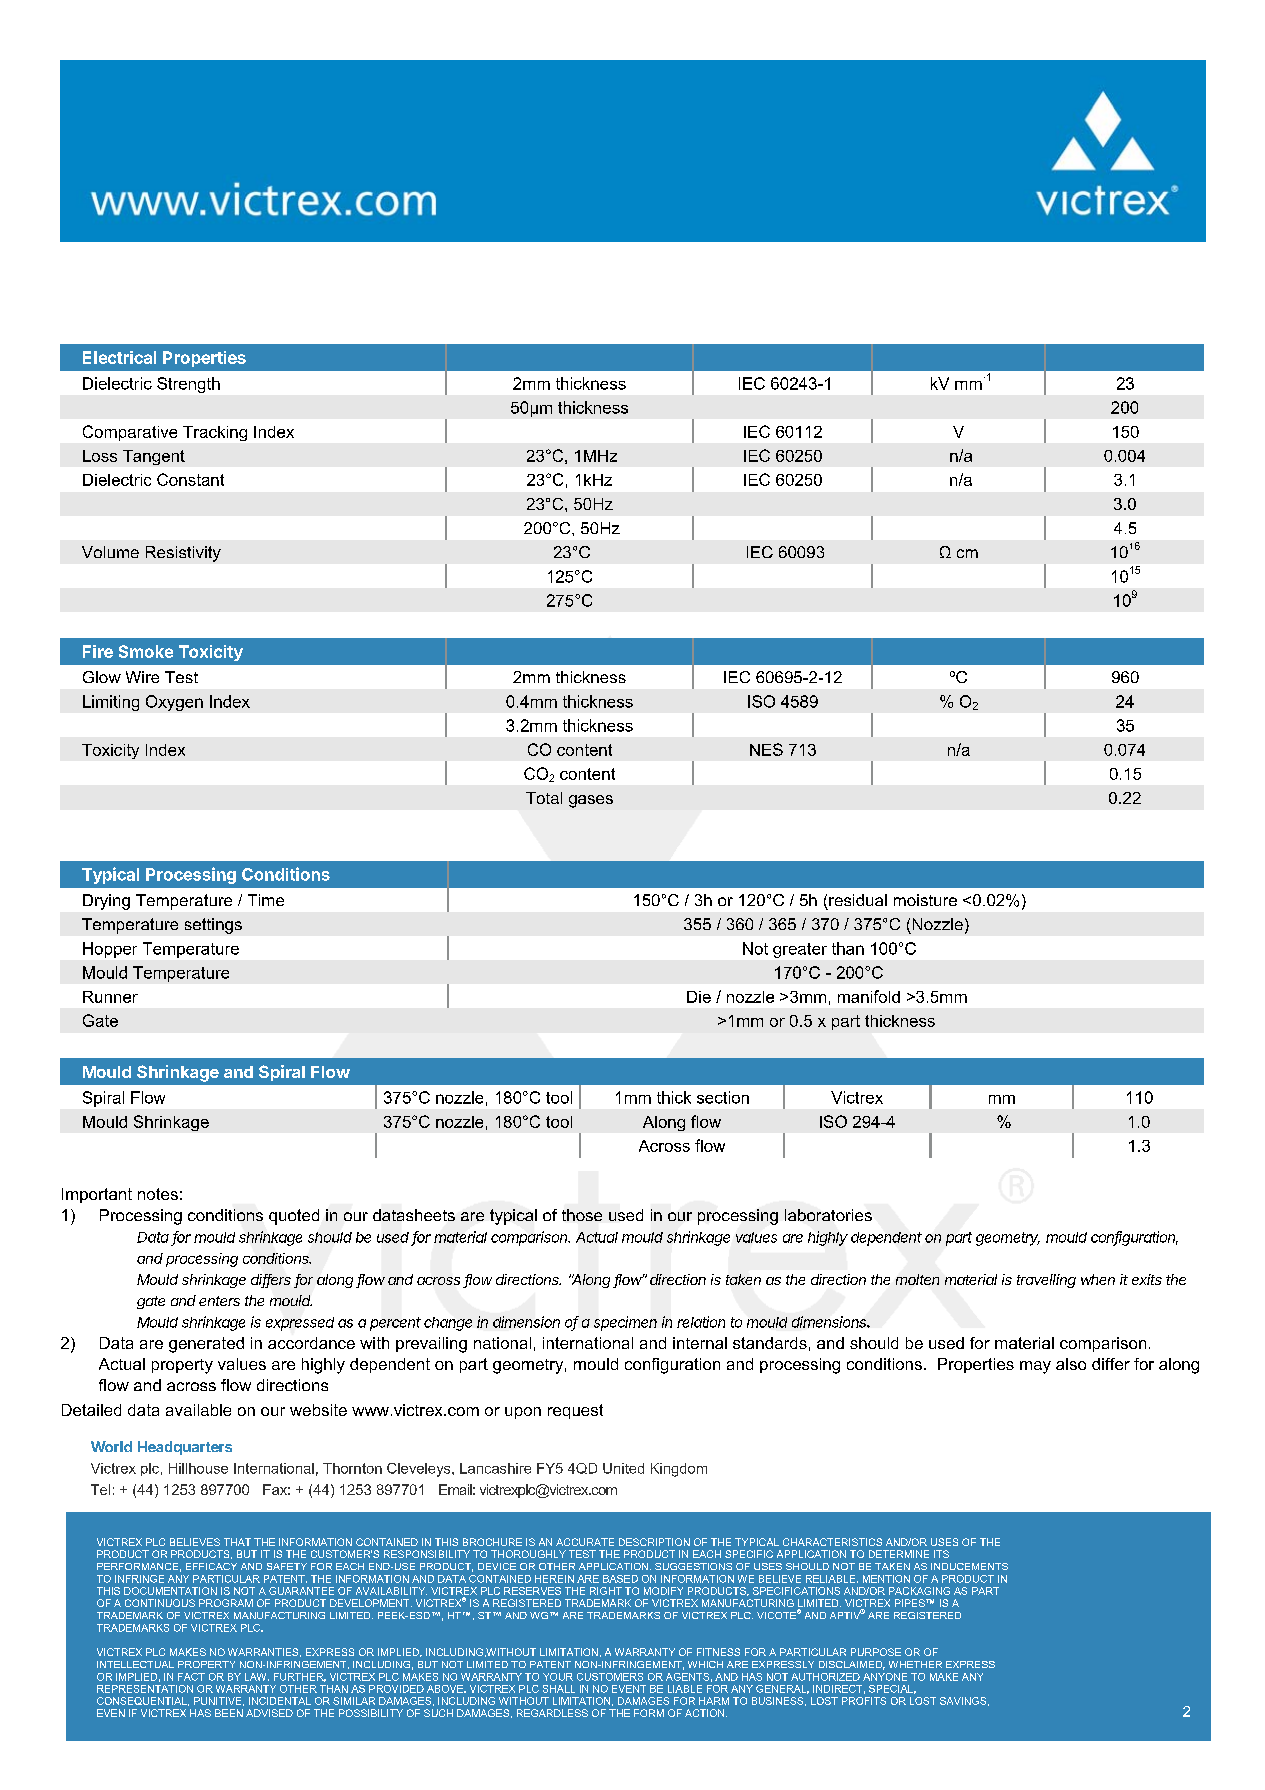 The width and height of the document is (1265, 1790). I want to click on YOUR, so click(558, 1677).
